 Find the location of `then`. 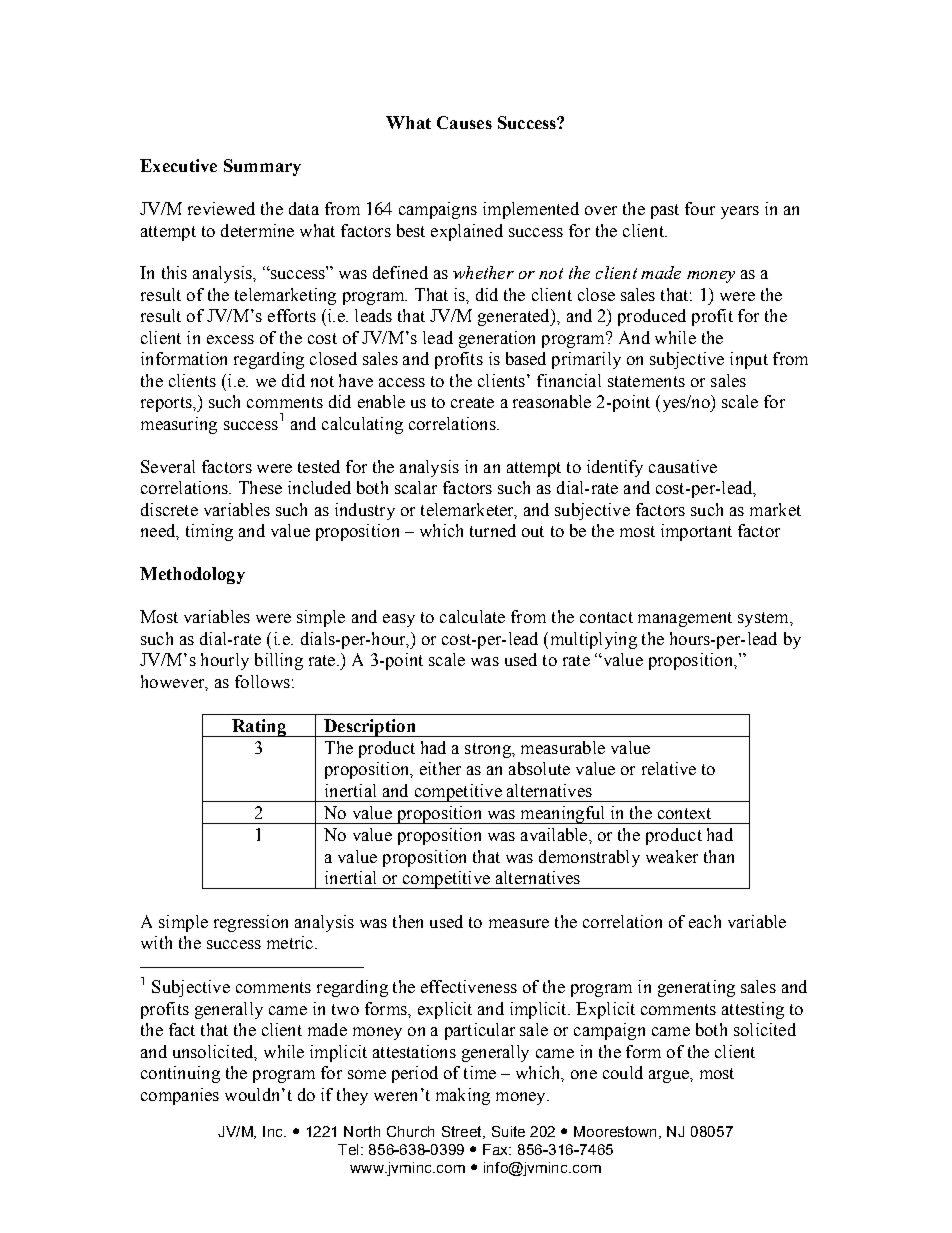

then is located at coordinates (408, 921).
